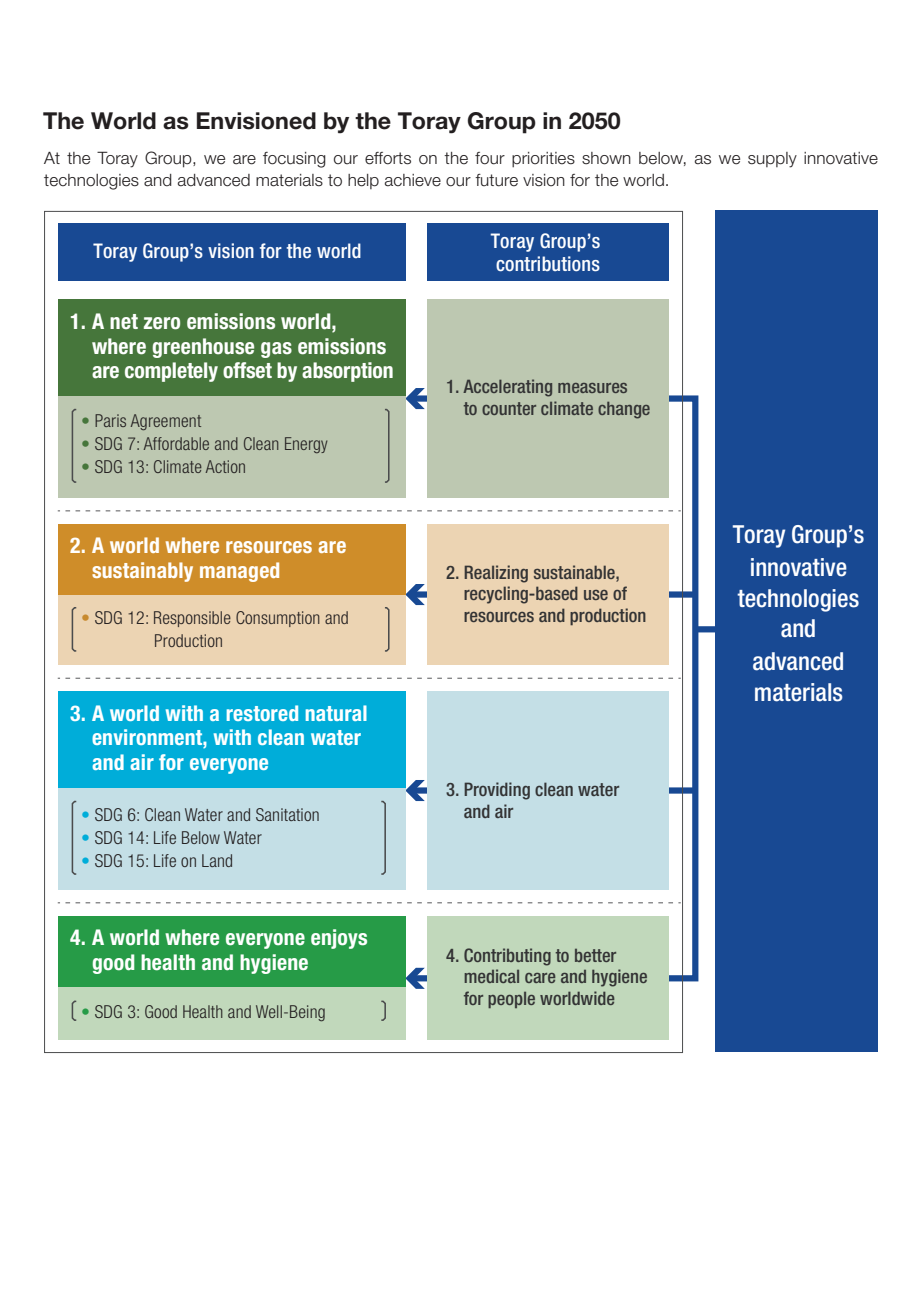 The image size is (924, 1308). What do you see at coordinates (497, 791) in the screenshot?
I see `Providing` at bounding box center [497, 791].
